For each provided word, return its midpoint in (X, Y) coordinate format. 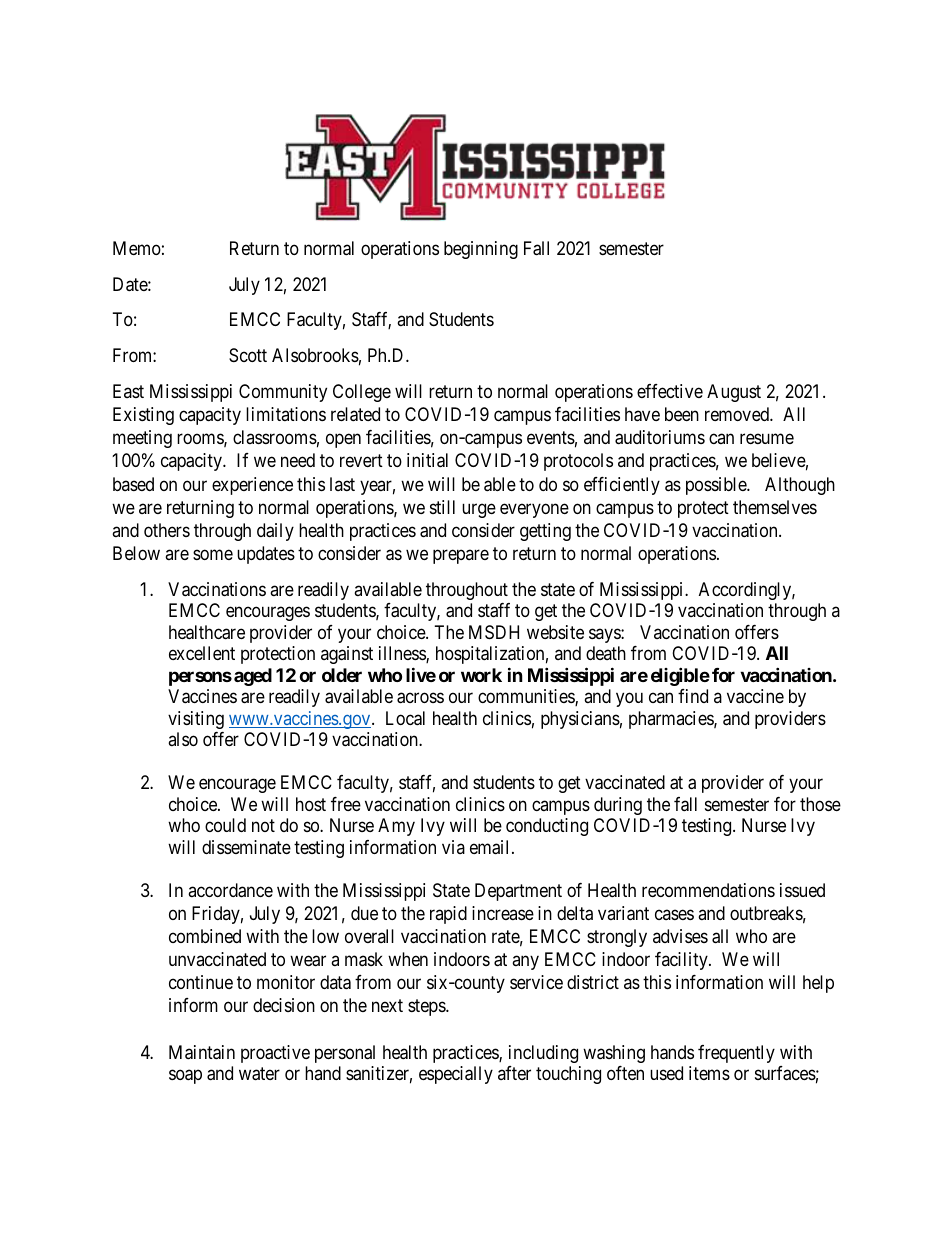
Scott (248, 355)
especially (456, 1075)
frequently (736, 1054)
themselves (775, 507)
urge (479, 510)
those (820, 804)
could (225, 825)
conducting (547, 827)
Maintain (202, 1052)
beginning (481, 250)
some (213, 554)
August (734, 393)
